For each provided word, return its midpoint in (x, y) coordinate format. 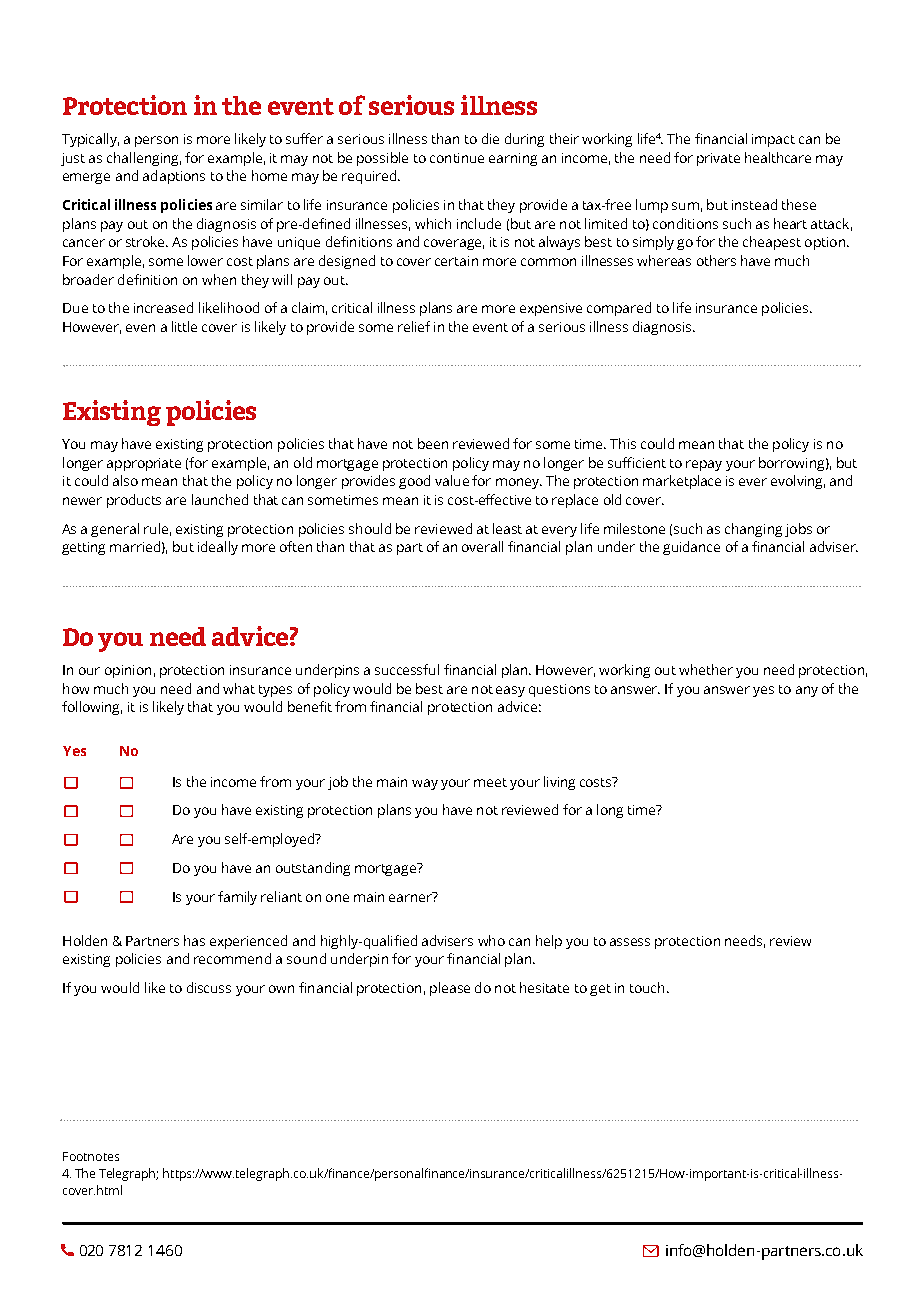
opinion (128, 671)
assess (630, 942)
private (718, 159)
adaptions (174, 177)
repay (704, 465)
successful (407, 669)
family (237, 898)
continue (457, 158)
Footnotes (91, 1156)
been (433, 443)
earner (411, 897)
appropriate (144, 464)
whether (706, 669)
